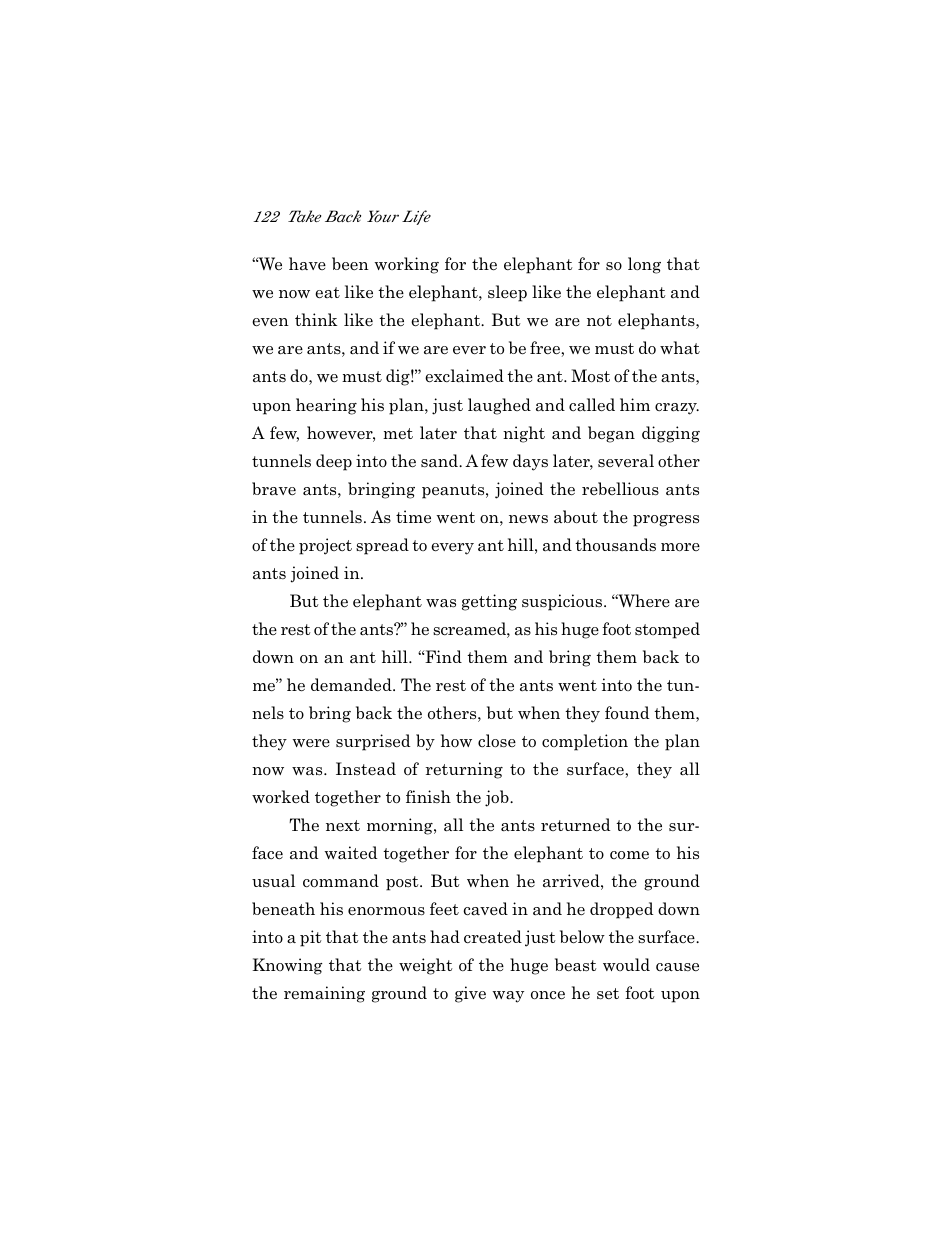 The image size is (952, 1233). Describe the element at coordinates (343, 825) in the page. I see `next` at that location.
